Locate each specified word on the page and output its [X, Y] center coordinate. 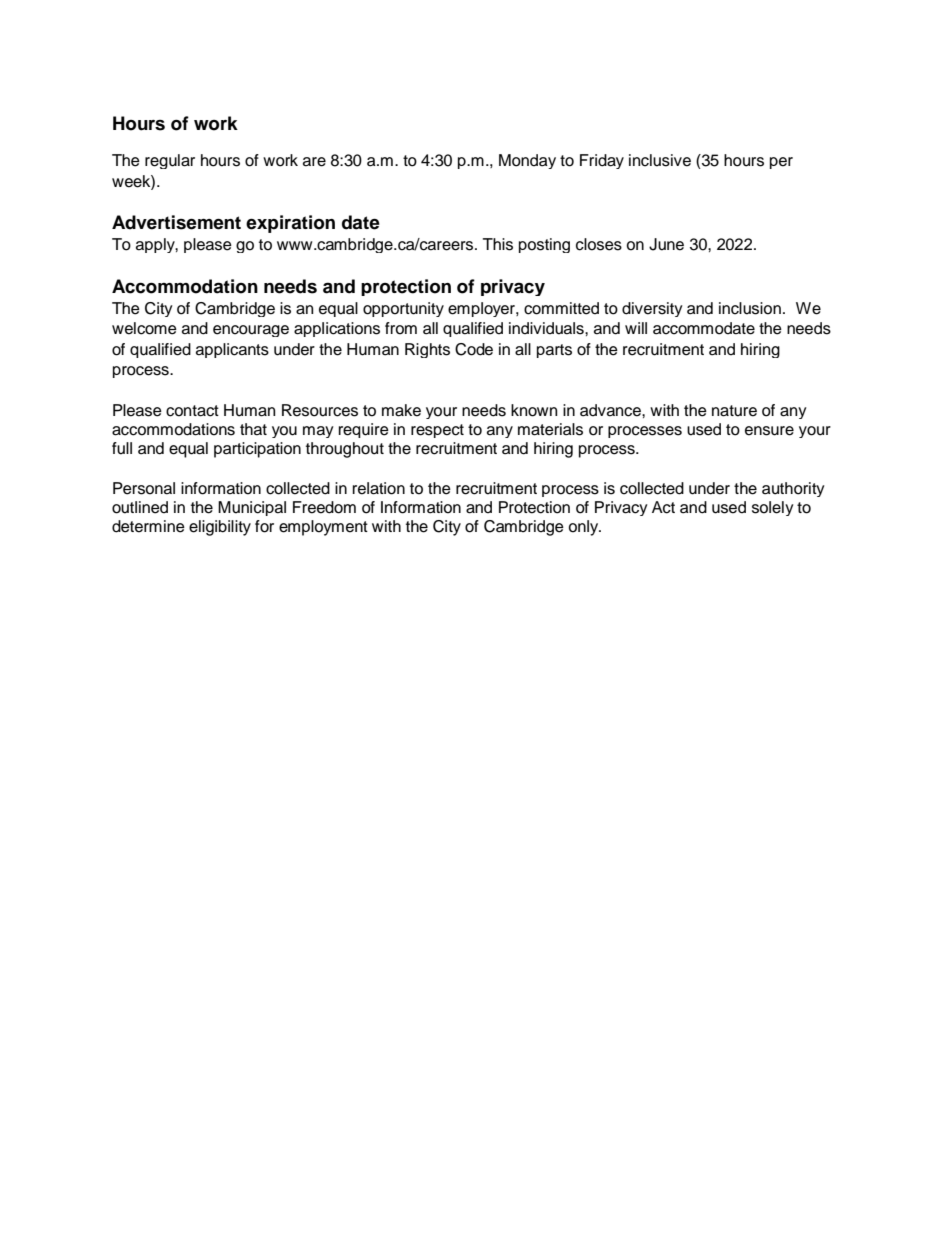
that [253, 429]
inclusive [660, 160]
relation [379, 488]
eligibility [220, 528]
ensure [769, 431]
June [666, 244]
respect [437, 431]
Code [474, 349]
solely [773, 508]
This [498, 244]
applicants [232, 350]
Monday [527, 161]
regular [170, 161]
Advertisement [176, 222]
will [636, 328]
